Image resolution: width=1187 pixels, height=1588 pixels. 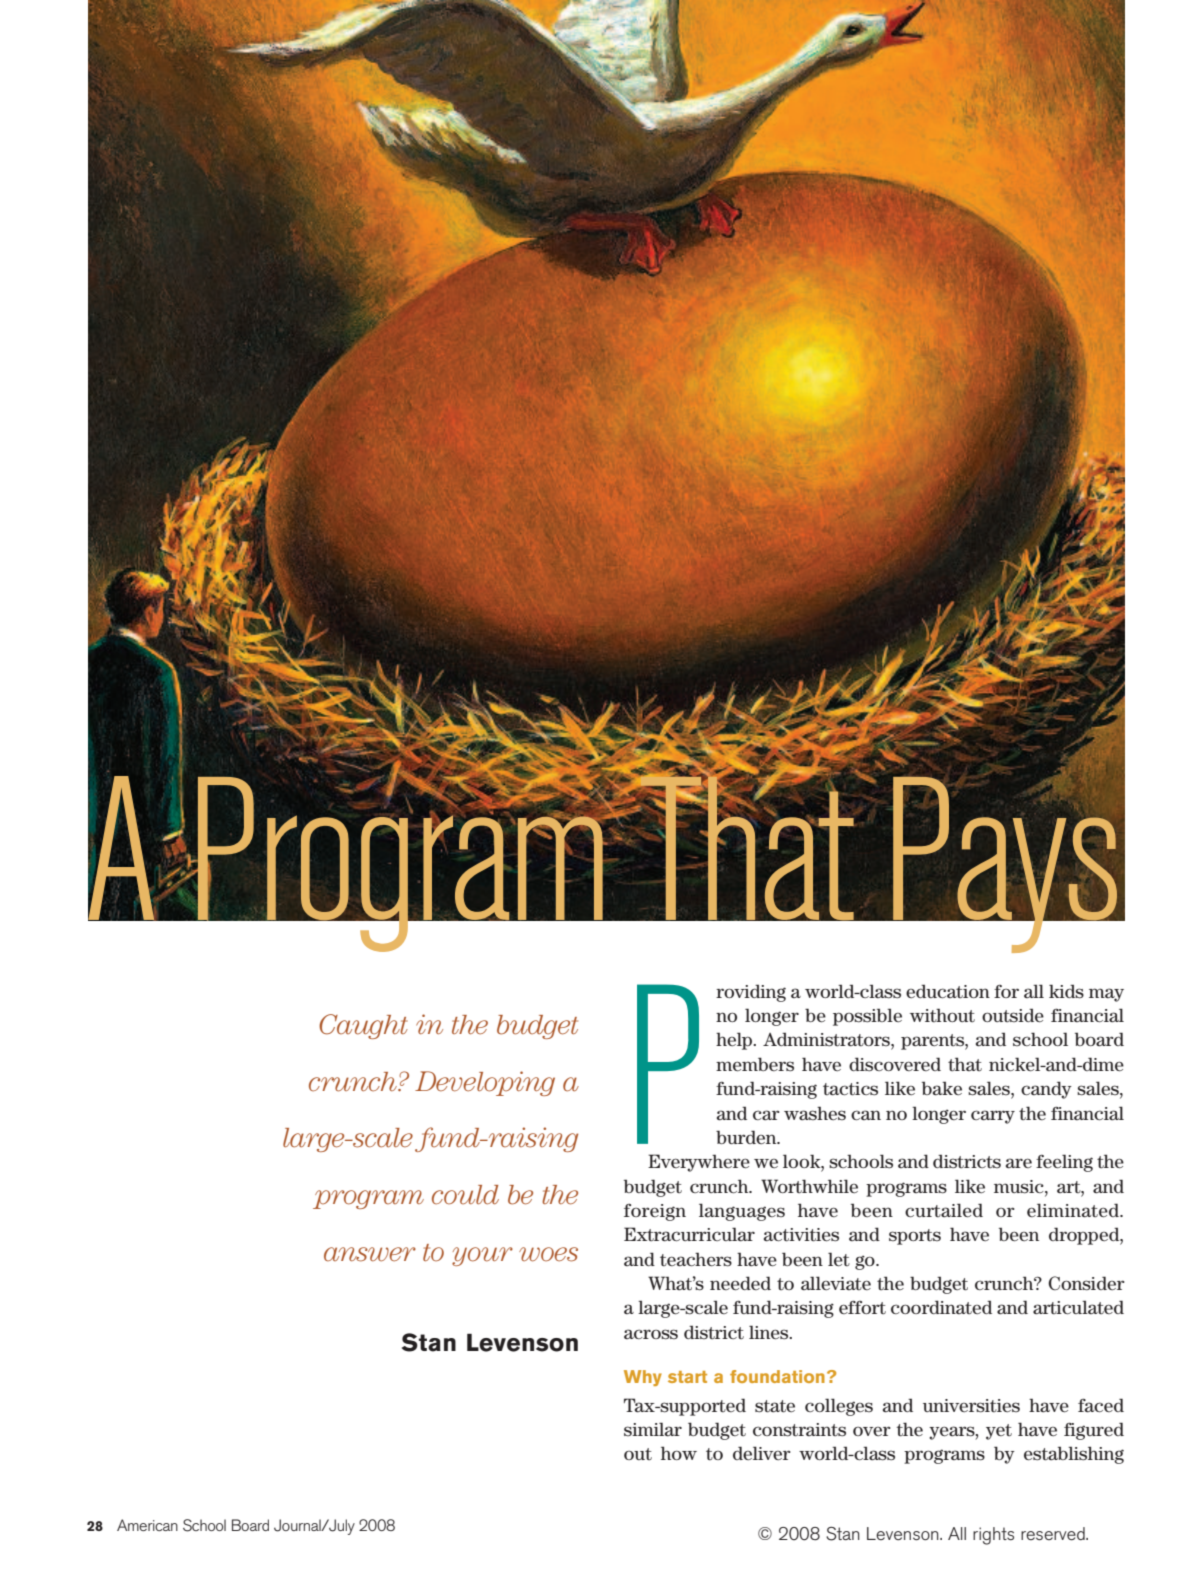 I want to click on outside, so click(x=1013, y=1015).
